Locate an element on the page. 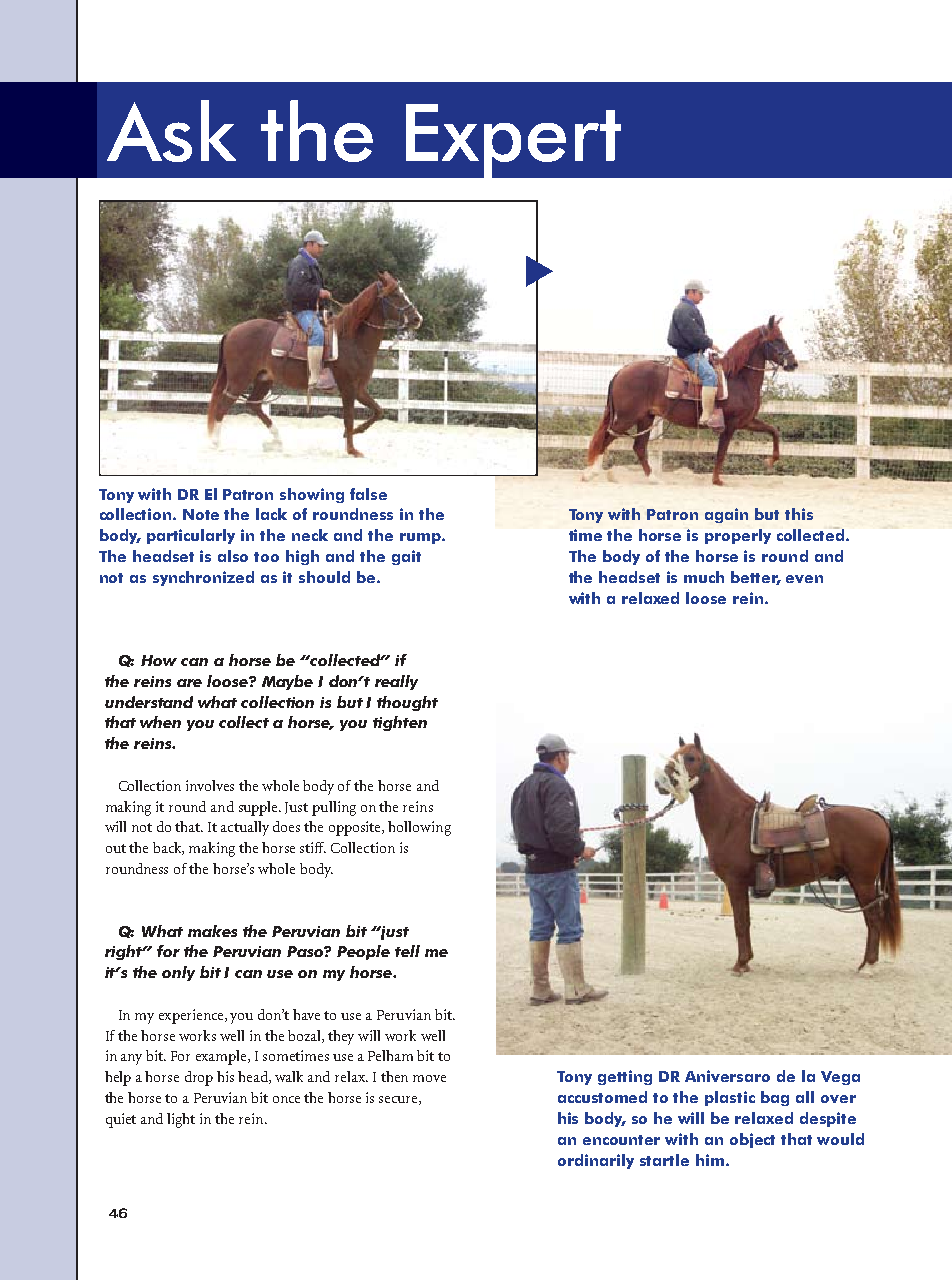 The height and width of the page is (1280, 952). light is located at coordinates (181, 1120).
